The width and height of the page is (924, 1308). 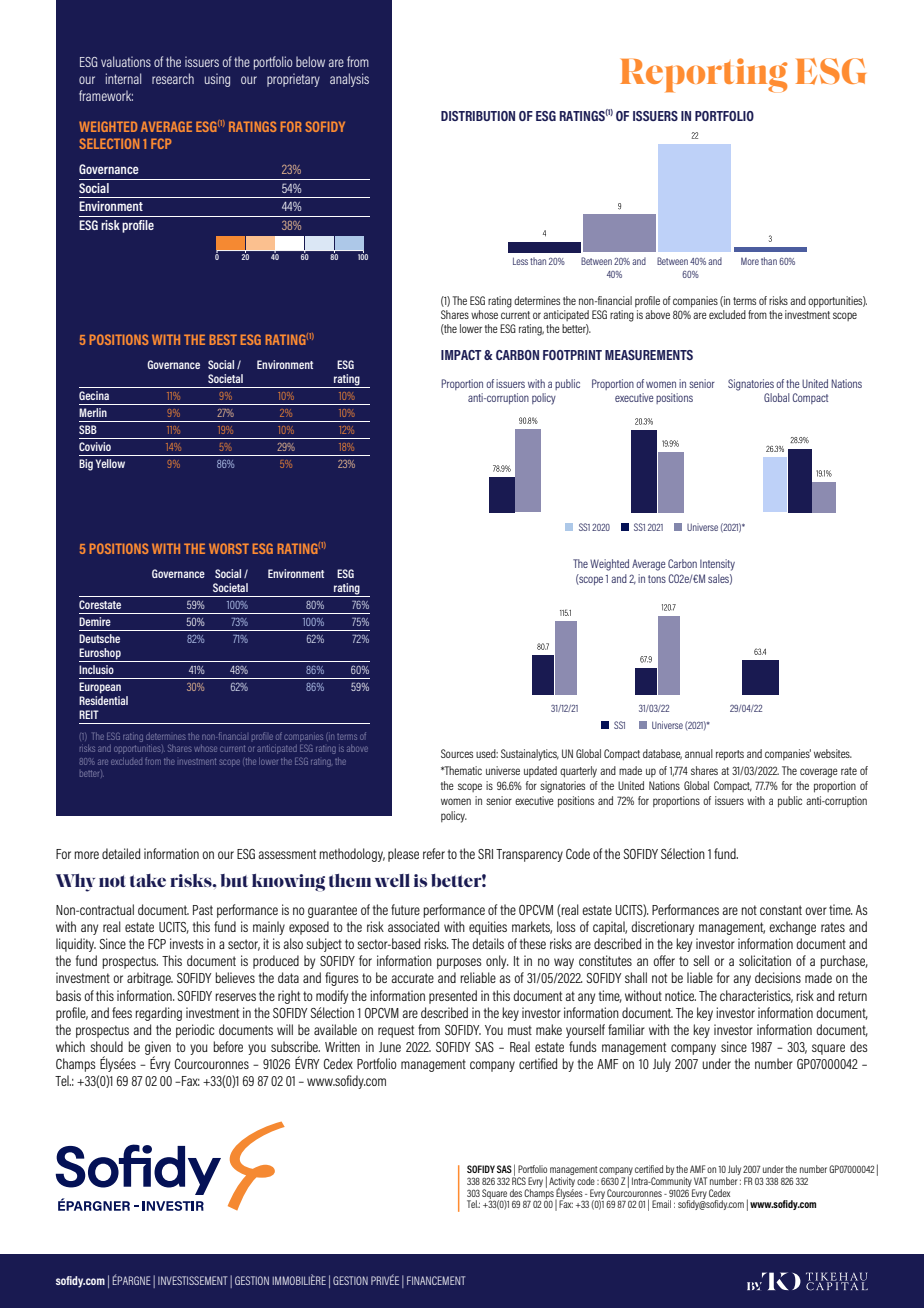 What do you see at coordinates (730, 755) in the page?
I see `reports` at bounding box center [730, 755].
